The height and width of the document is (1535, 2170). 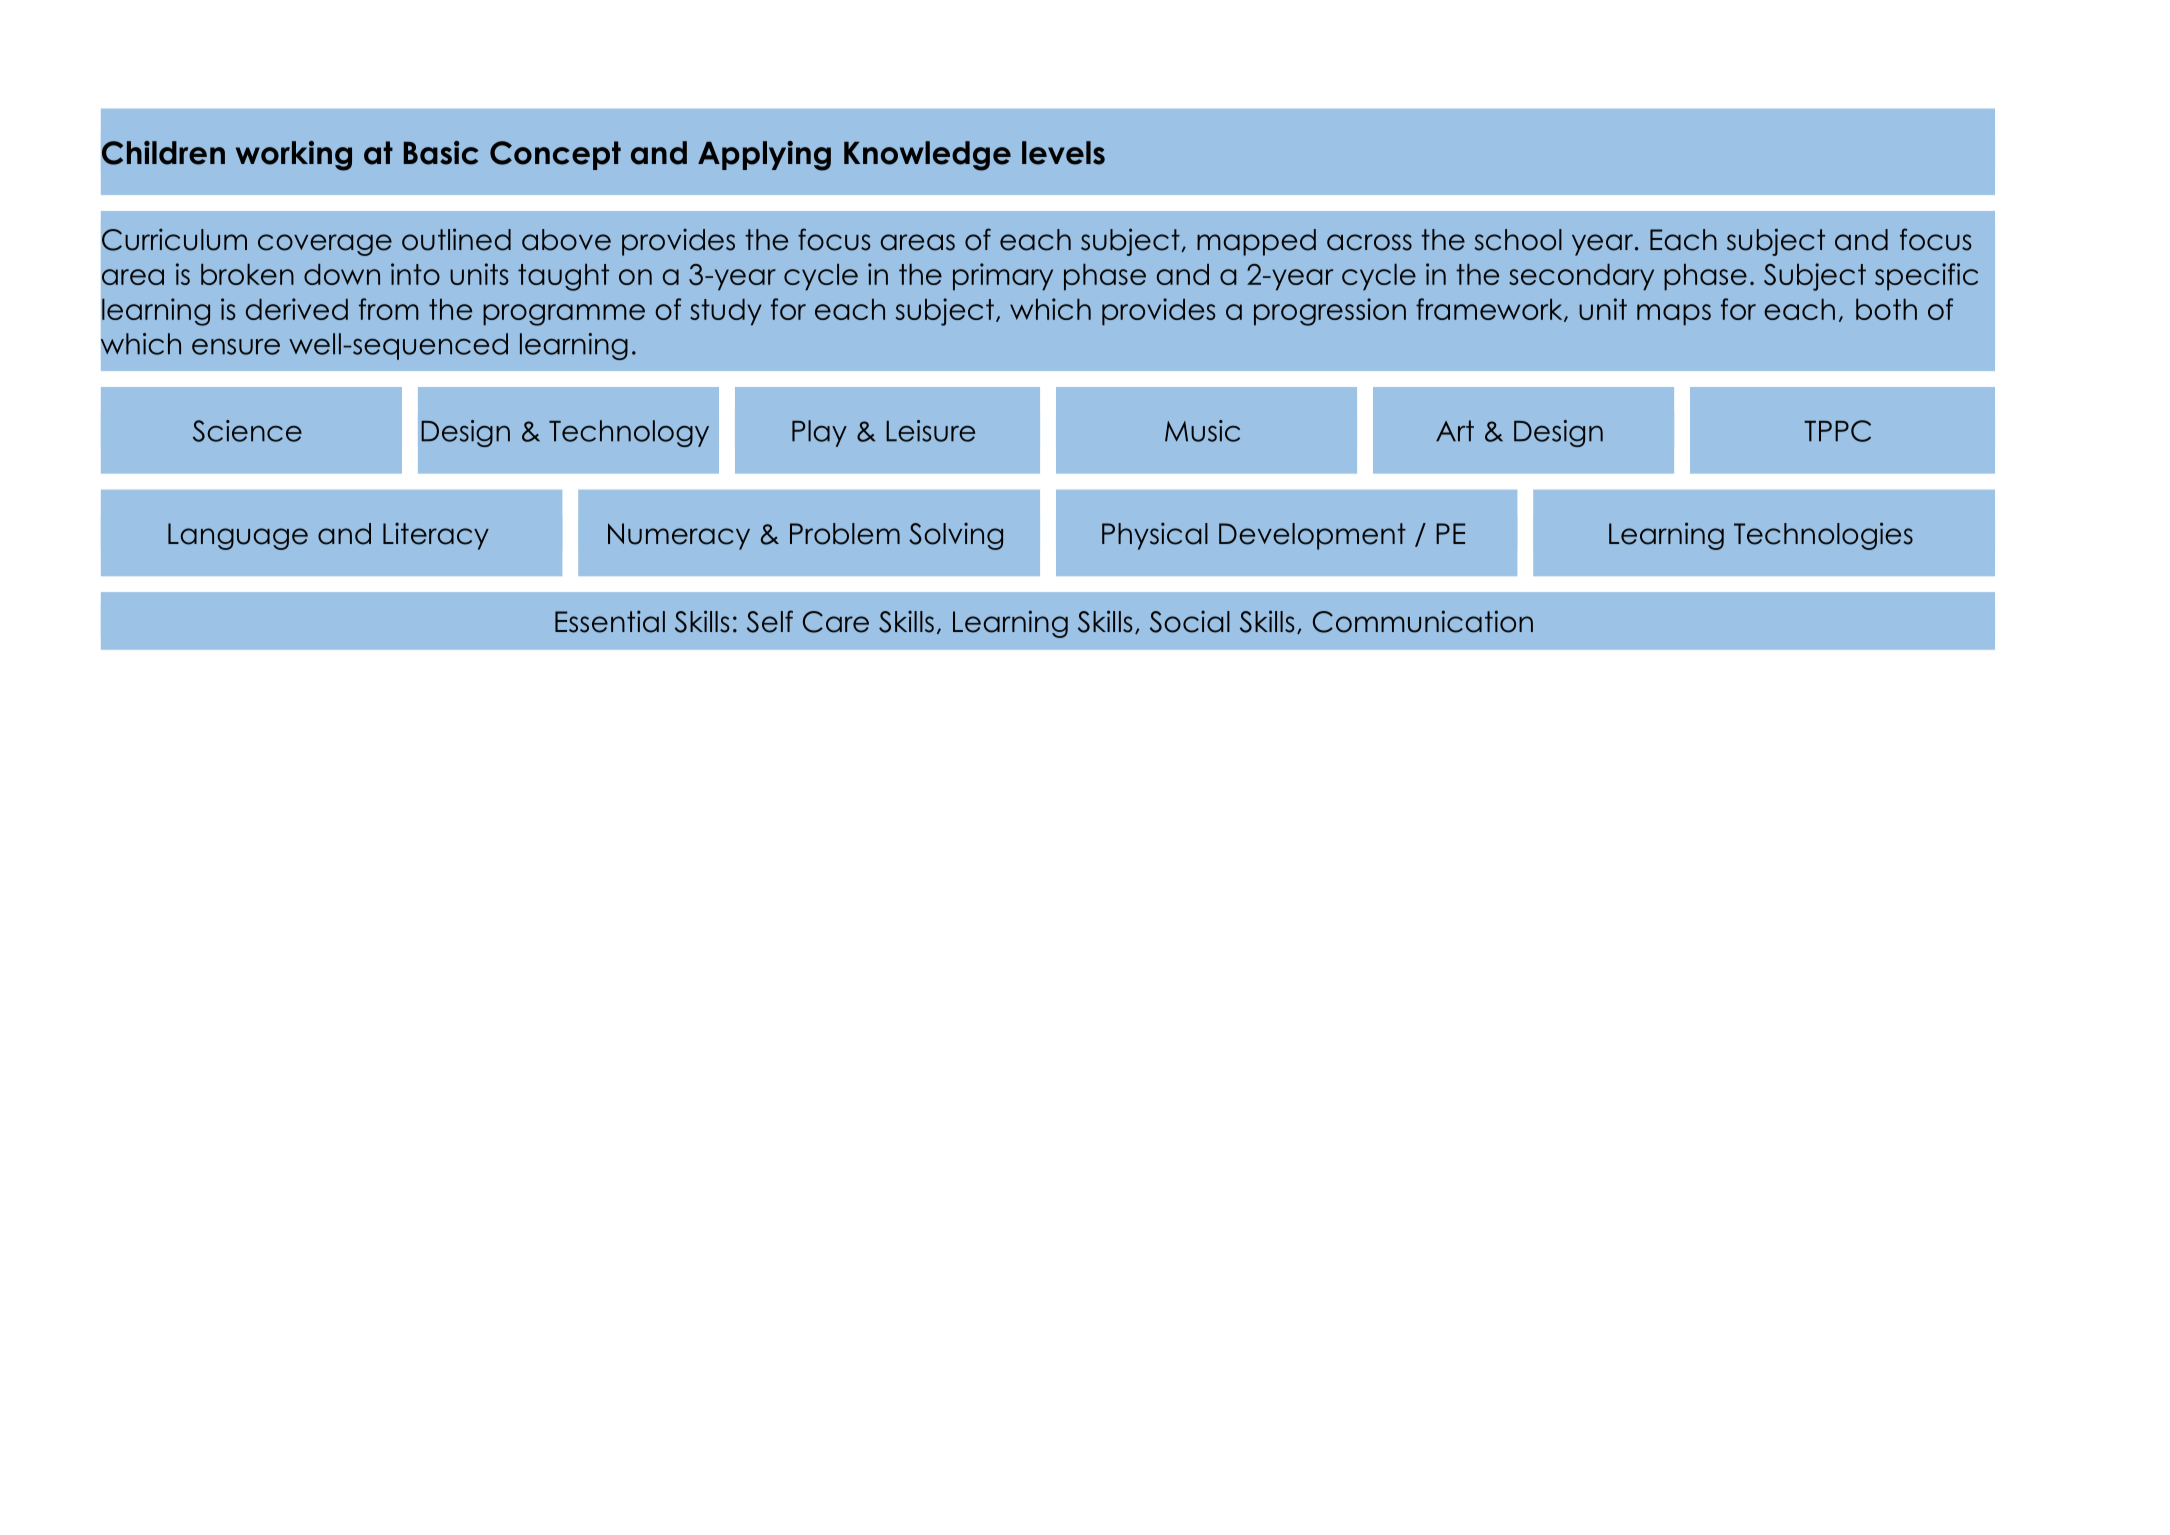 What do you see at coordinates (441, 153) in the document?
I see `Basic` at bounding box center [441, 153].
